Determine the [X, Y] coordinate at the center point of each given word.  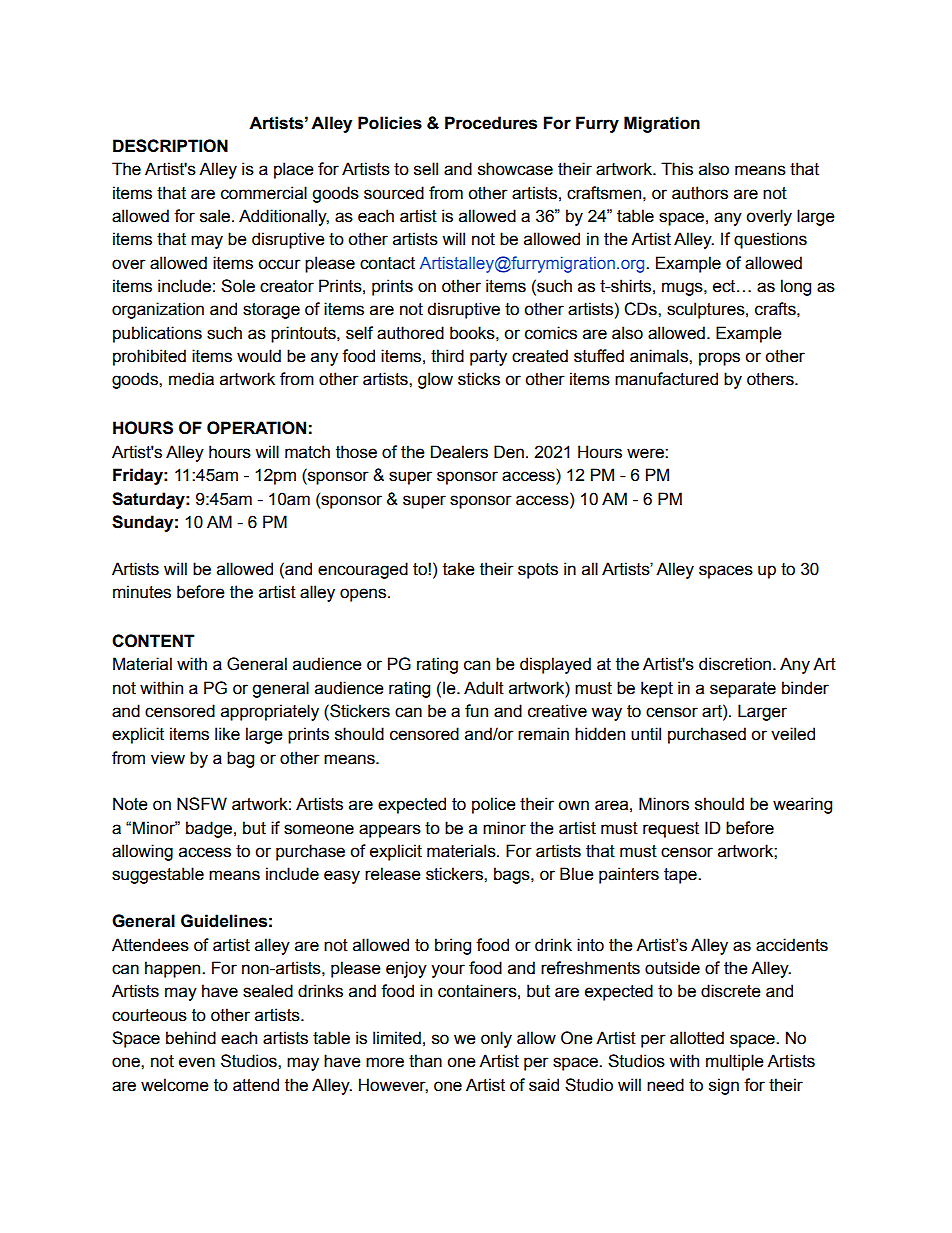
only [496, 1039]
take [459, 569]
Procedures [491, 123]
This [677, 169]
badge [209, 829]
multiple [735, 1062]
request [671, 830]
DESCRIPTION [170, 146]
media [191, 379]
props [719, 359]
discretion [735, 664]
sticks [479, 379]
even [197, 1062]
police [494, 805]
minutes [142, 592]
